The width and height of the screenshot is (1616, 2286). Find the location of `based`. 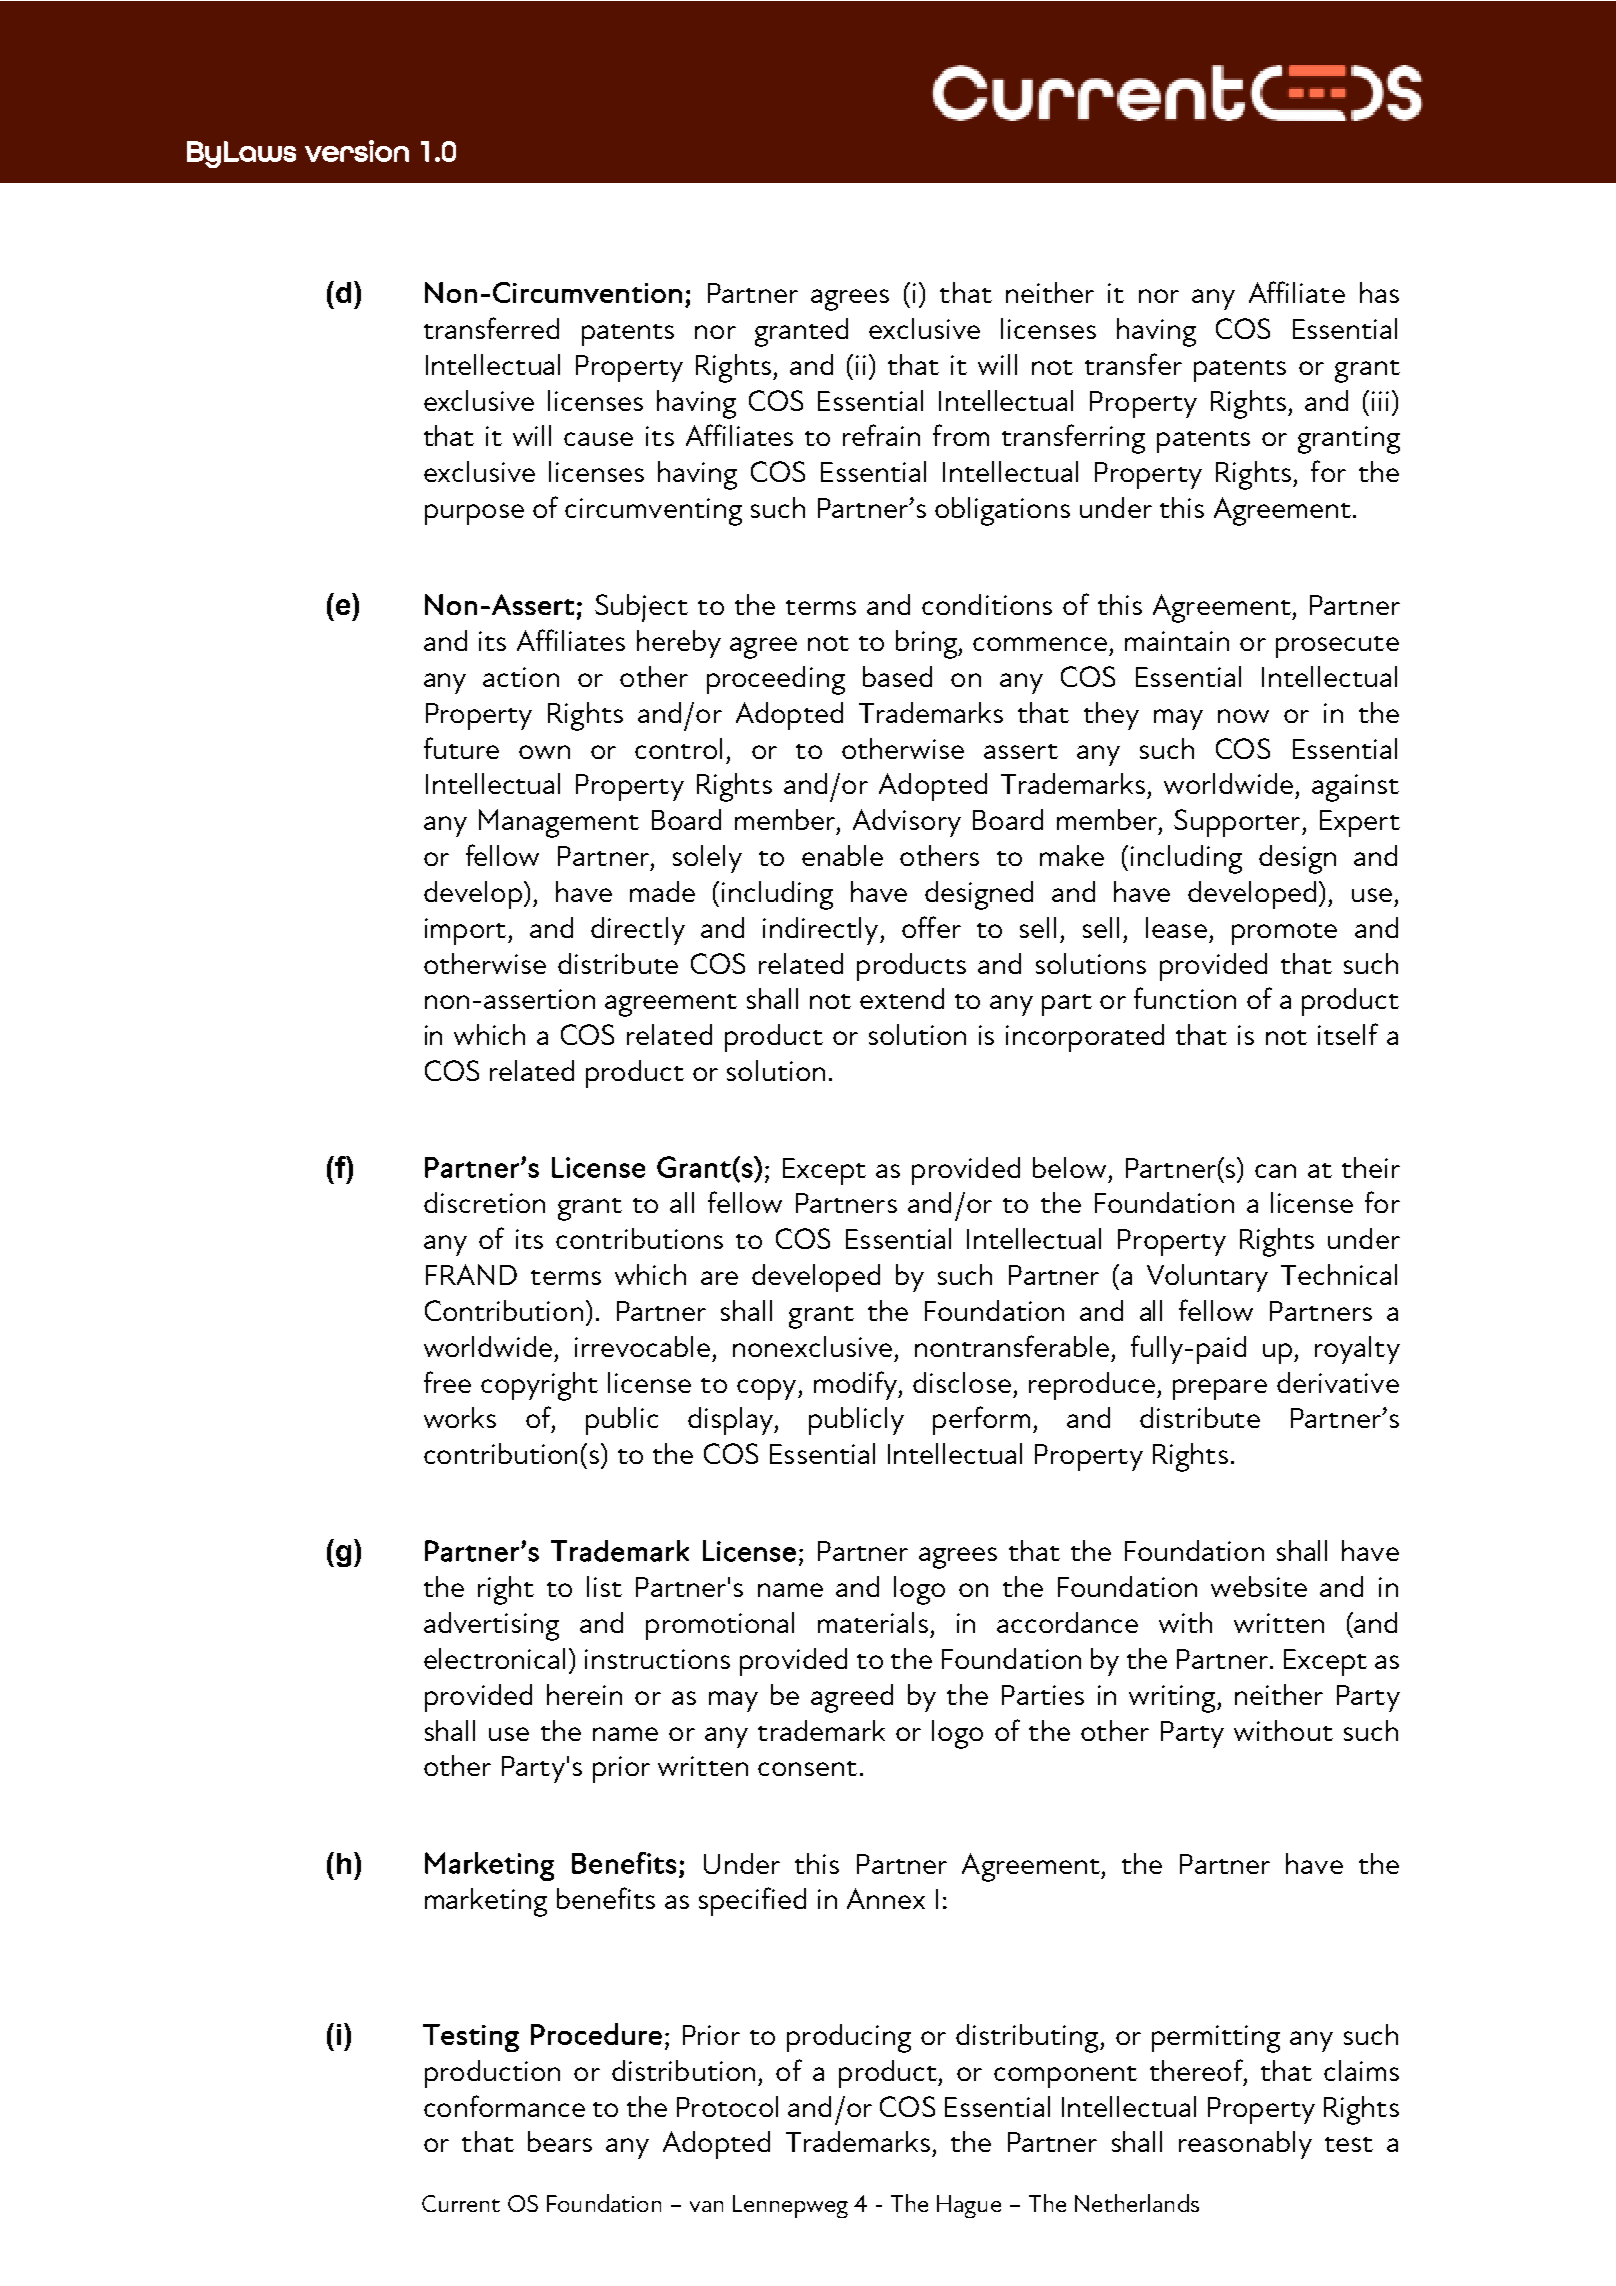

based is located at coordinates (897, 676).
